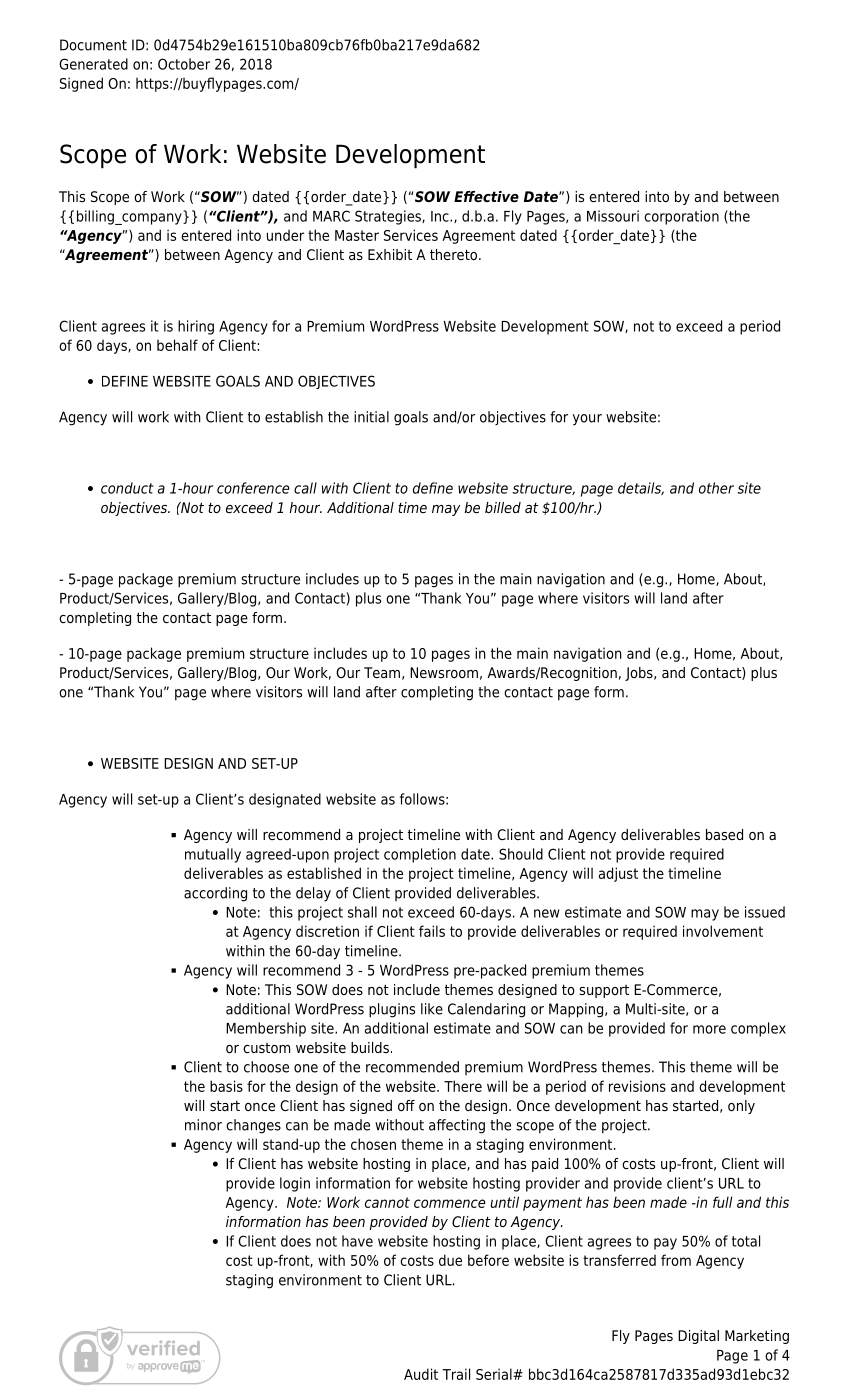 This screenshot has height=1400, width=849. What do you see at coordinates (724, 834) in the screenshot?
I see `based` at bounding box center [724, 834].
